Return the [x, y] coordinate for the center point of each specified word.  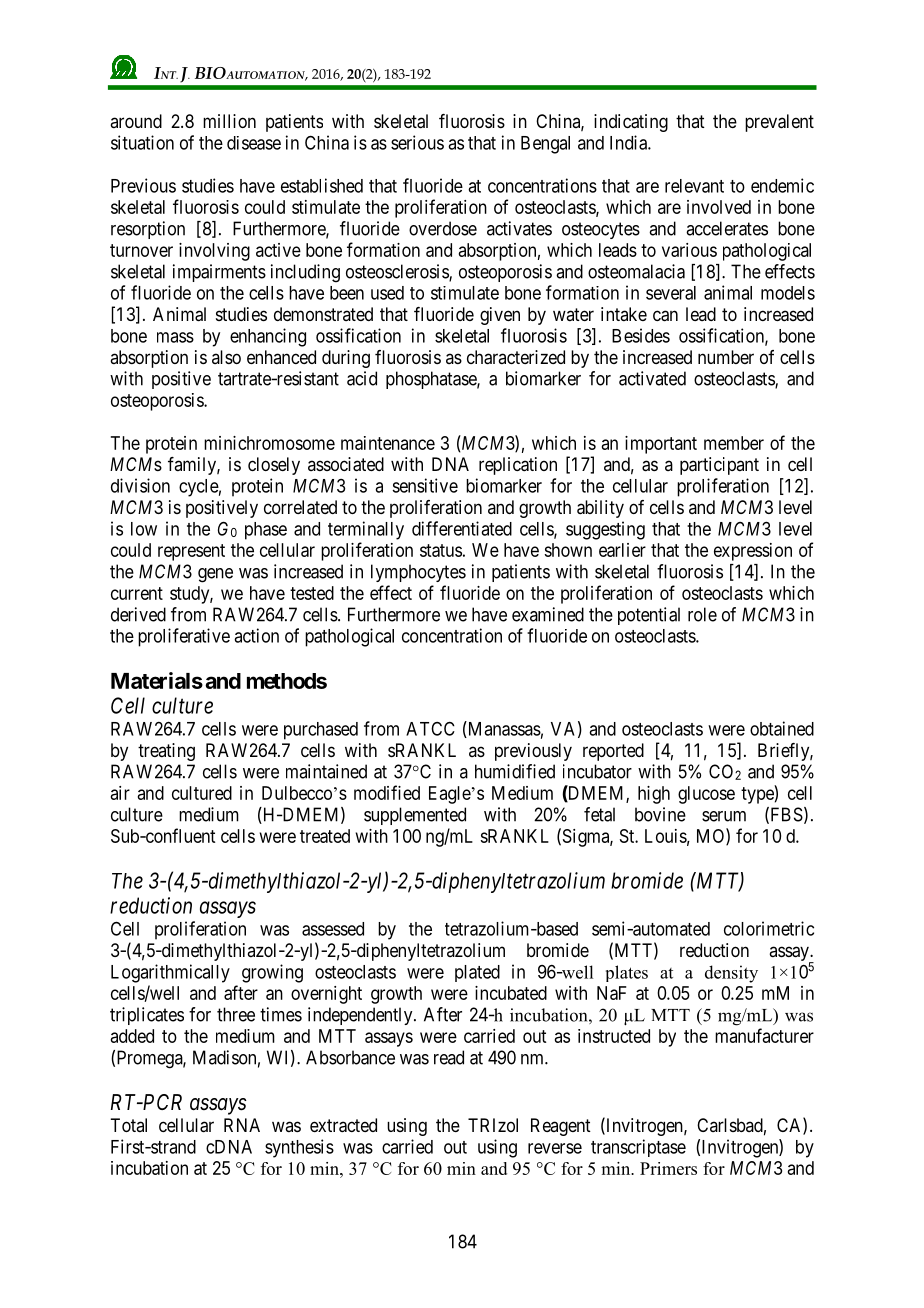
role [702, 614]
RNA [242, 1125]
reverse [555, 1148]
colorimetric [769, 928]
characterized [516, 357]
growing [272, 973]
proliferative [184, 637]
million [229, 121]
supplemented [415, 816]
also [226, 357]
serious [417, 142]
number [726, 357]
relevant [694, 186]
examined [548, 614]
